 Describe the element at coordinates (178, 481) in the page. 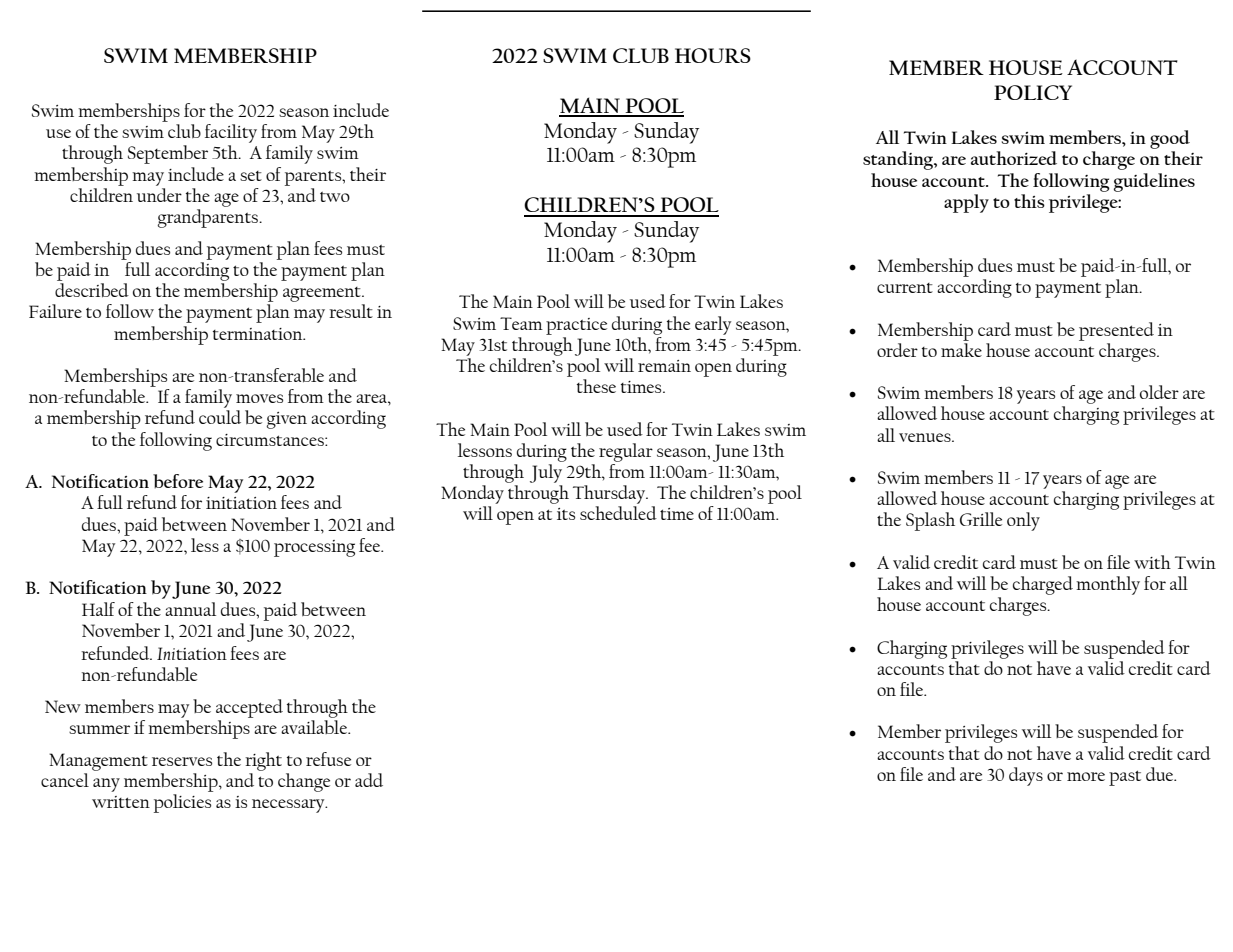

I see `before` at that location.
